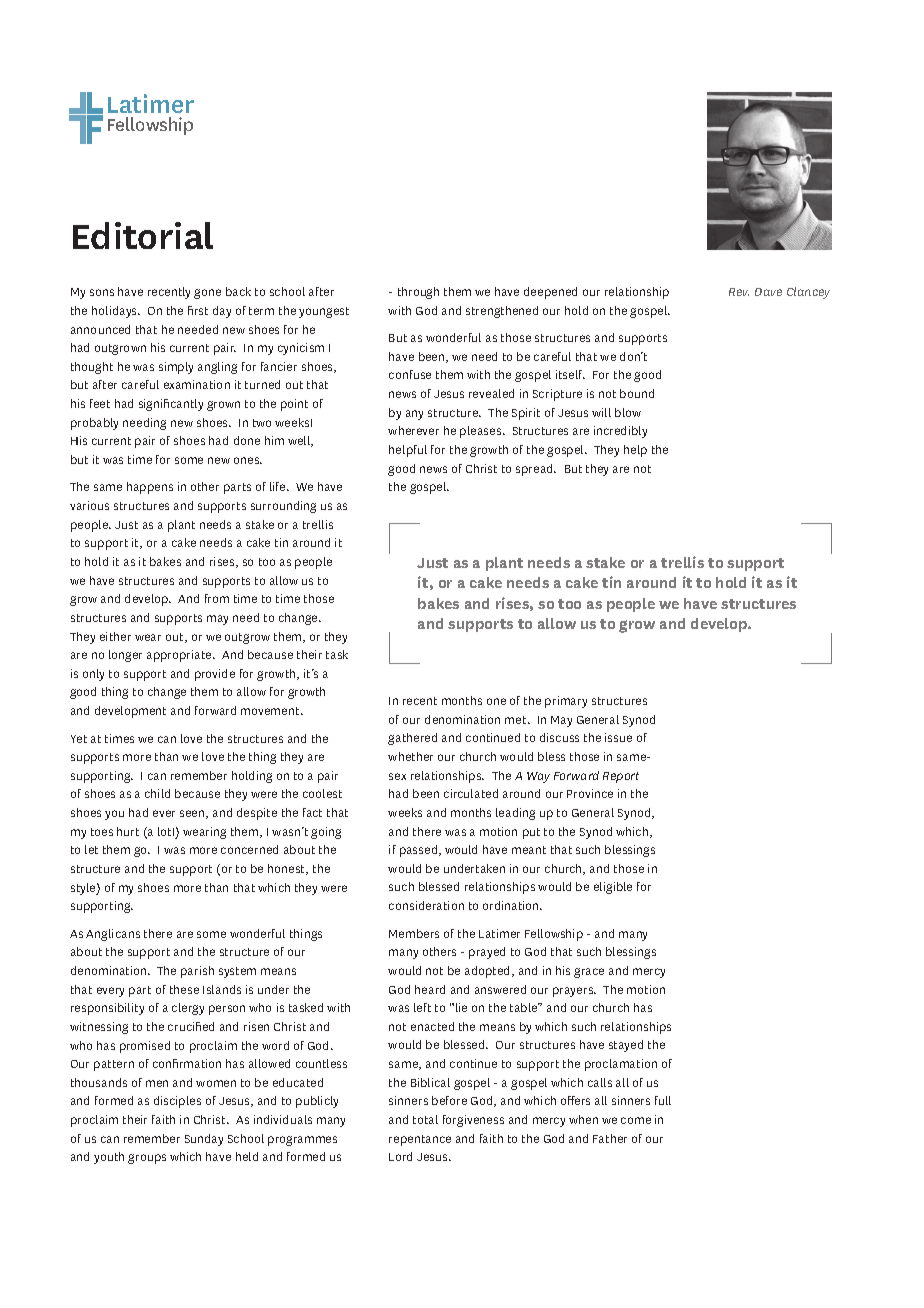  I want to click on significantly, so click(171, 405).
